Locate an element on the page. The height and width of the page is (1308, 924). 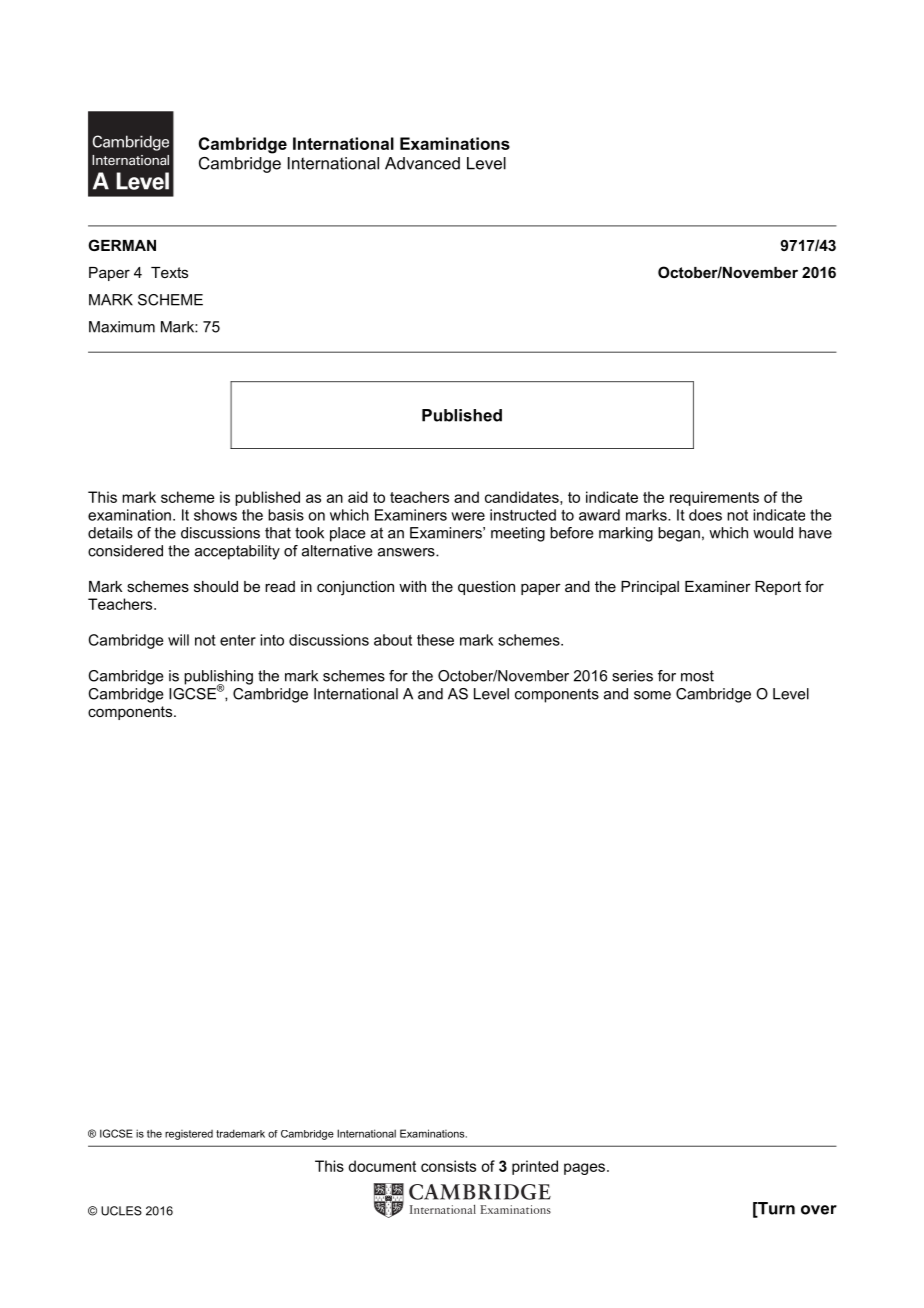
some is located at coordinates (652, 695).
